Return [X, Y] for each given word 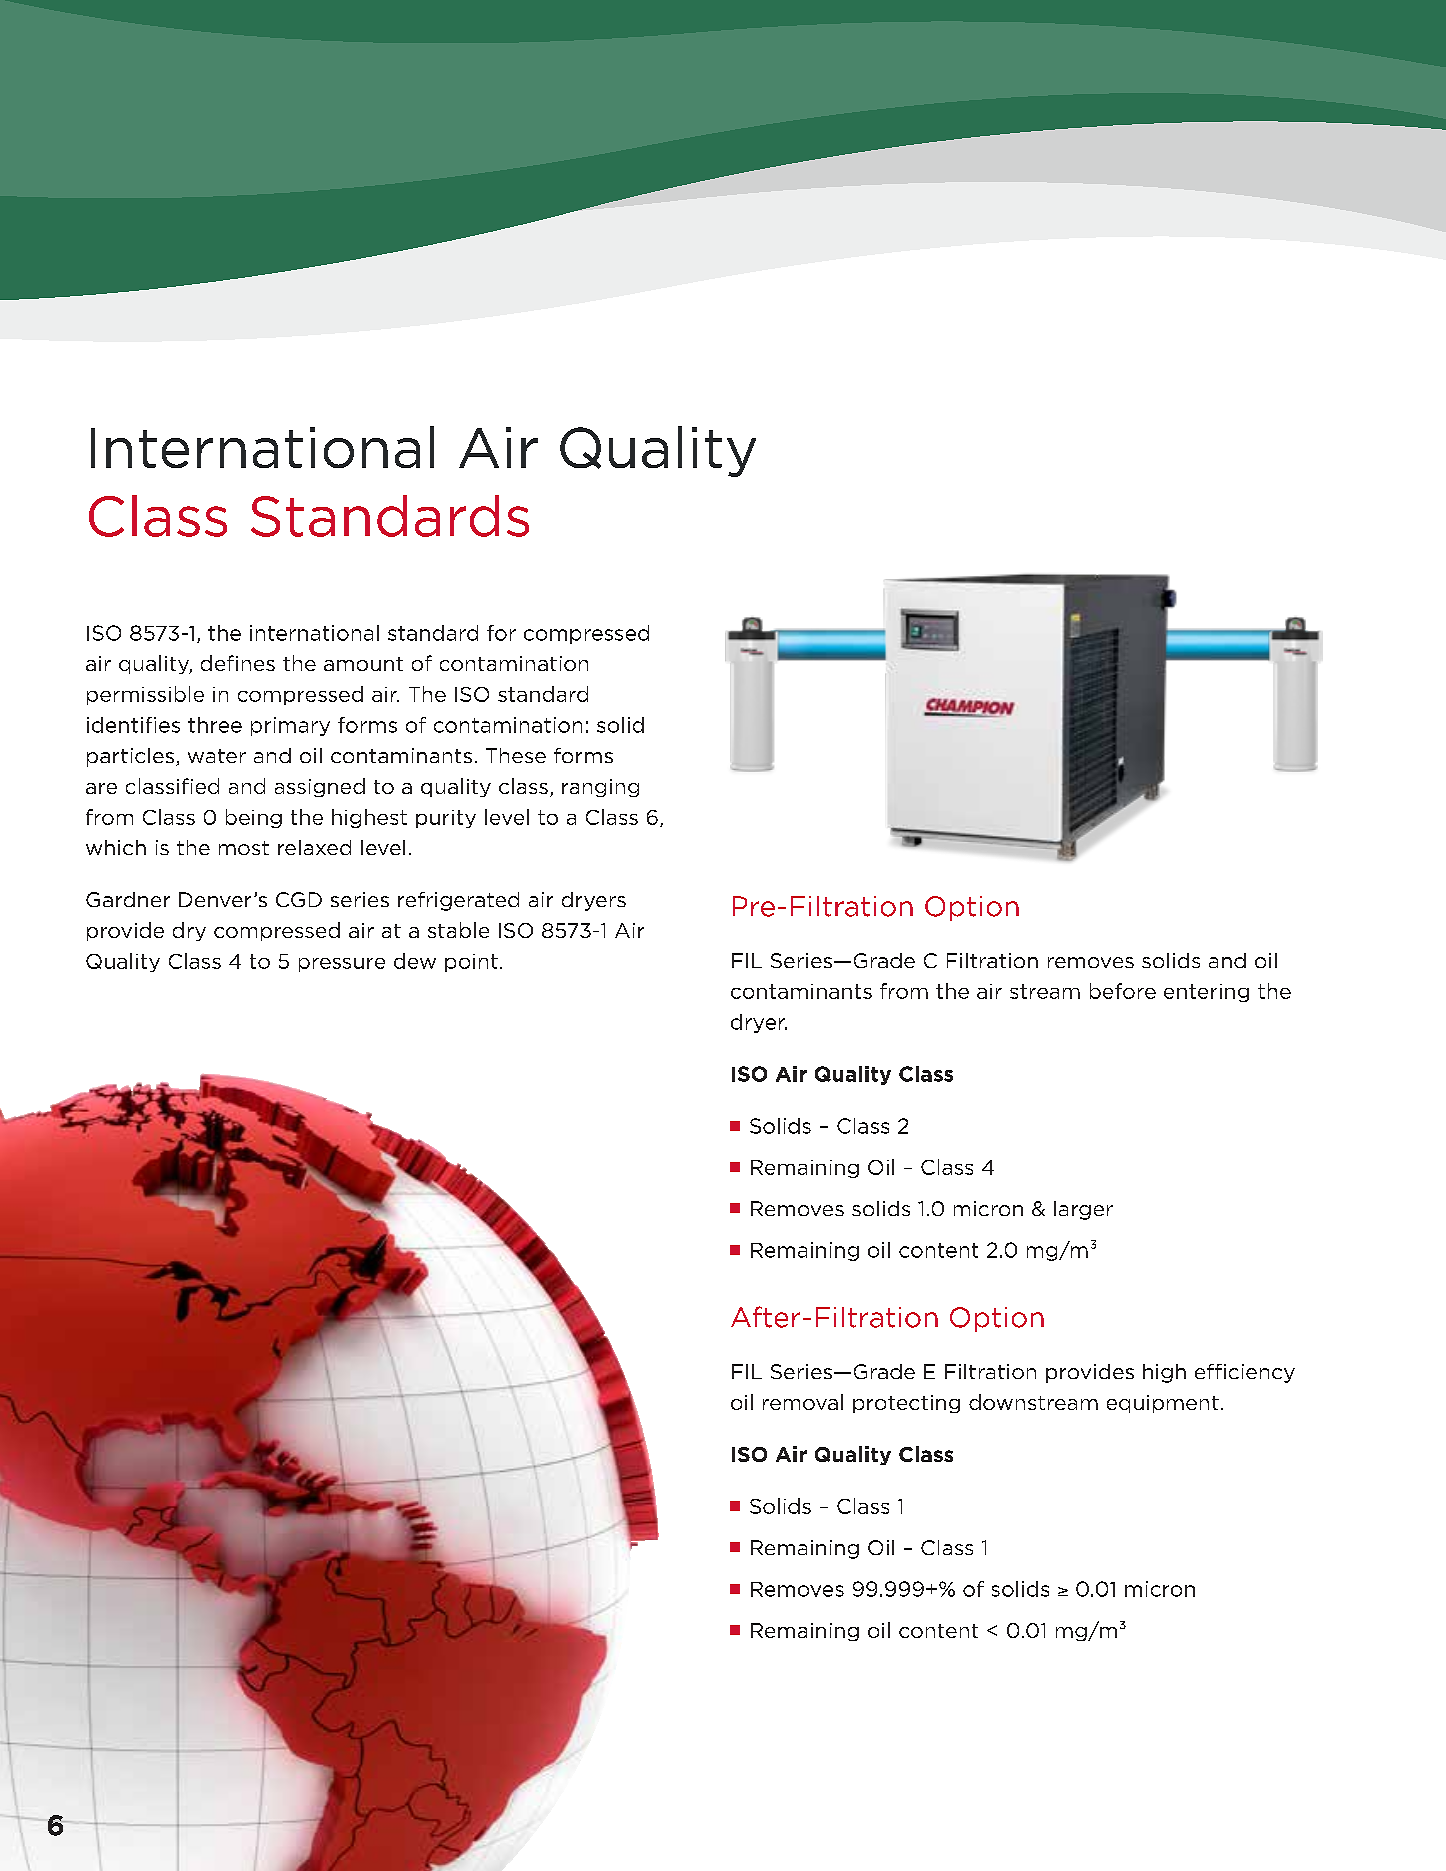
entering [1206, 993]
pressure [342, 965]
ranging [600, 788]
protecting [906, 1404]
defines [238, 663]
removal [803, 1402]
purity [446, 819]
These [516, 755]
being [254, 818]
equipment [1163, 1404]
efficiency [1245, 1373]
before [1123, 991]
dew [415, 961]
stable [458, 930]
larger [1083, 1210]
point [471, 963]
